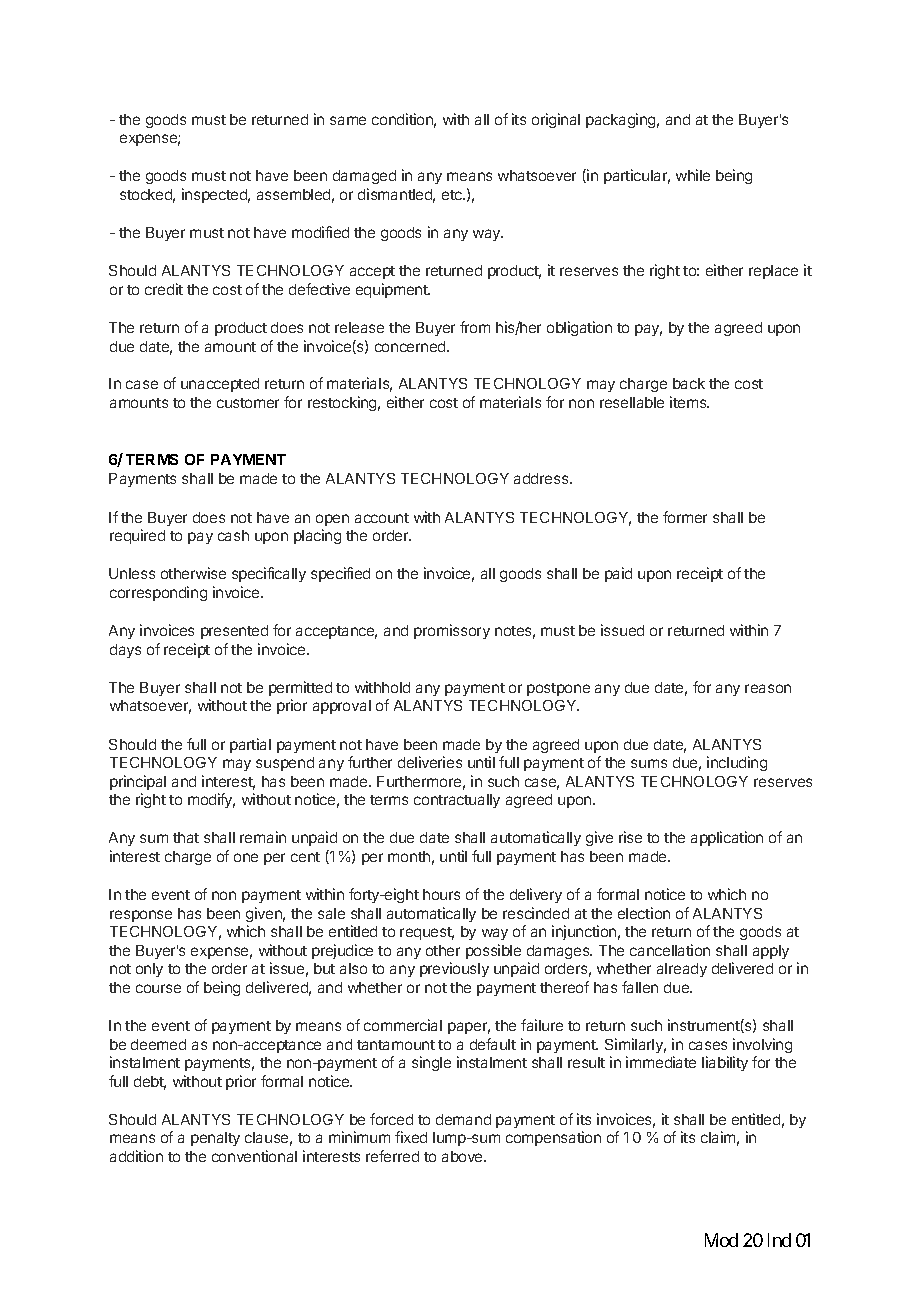 This screenshot has height=1308, width=924. What do you see at coordinates (693, 175) in the screenshot?
I see `while` at bounding box center [693, 175].
